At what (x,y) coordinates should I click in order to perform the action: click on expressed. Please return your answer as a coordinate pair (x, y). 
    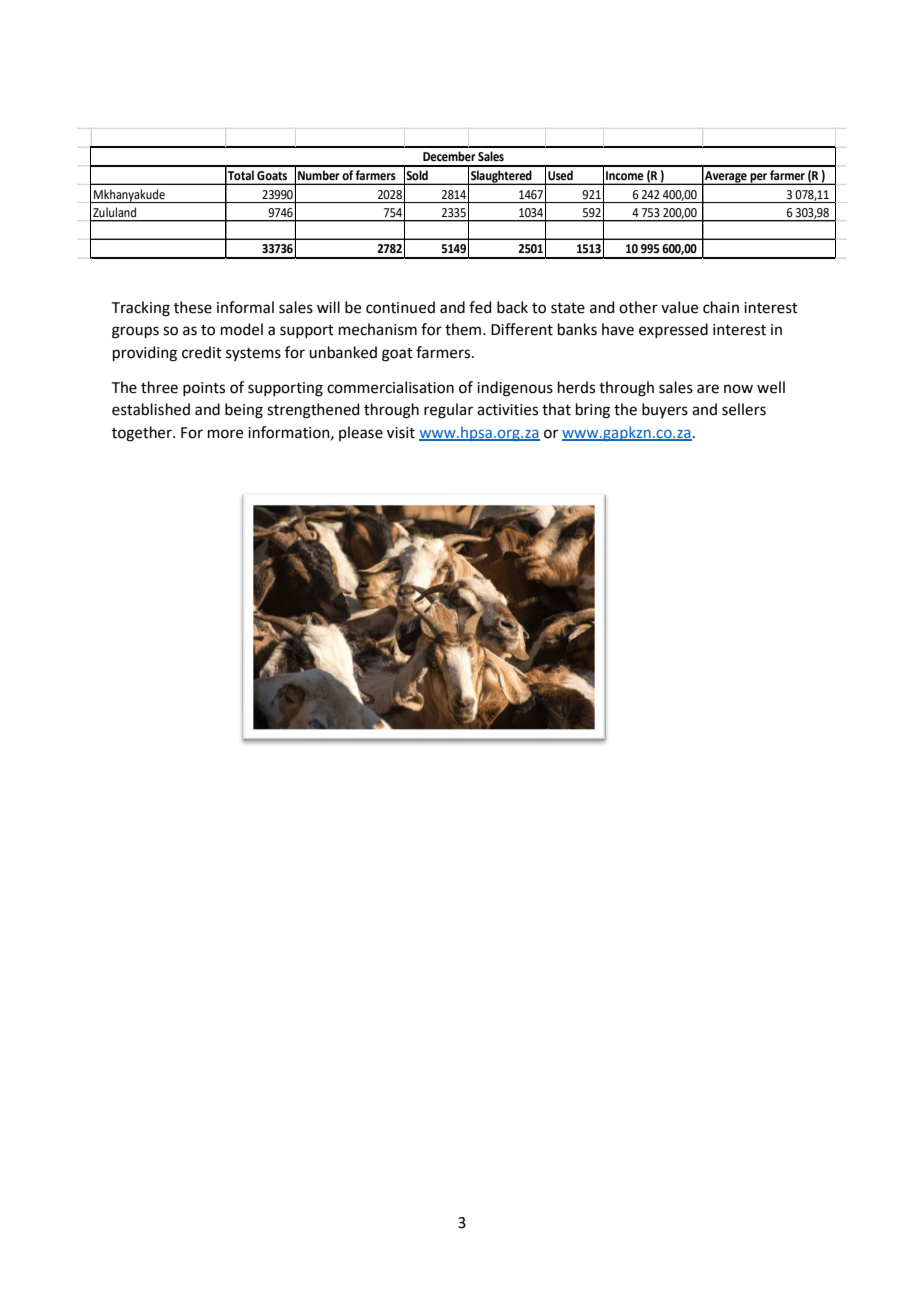
    Looking at the image, I should click on (673, 330).
